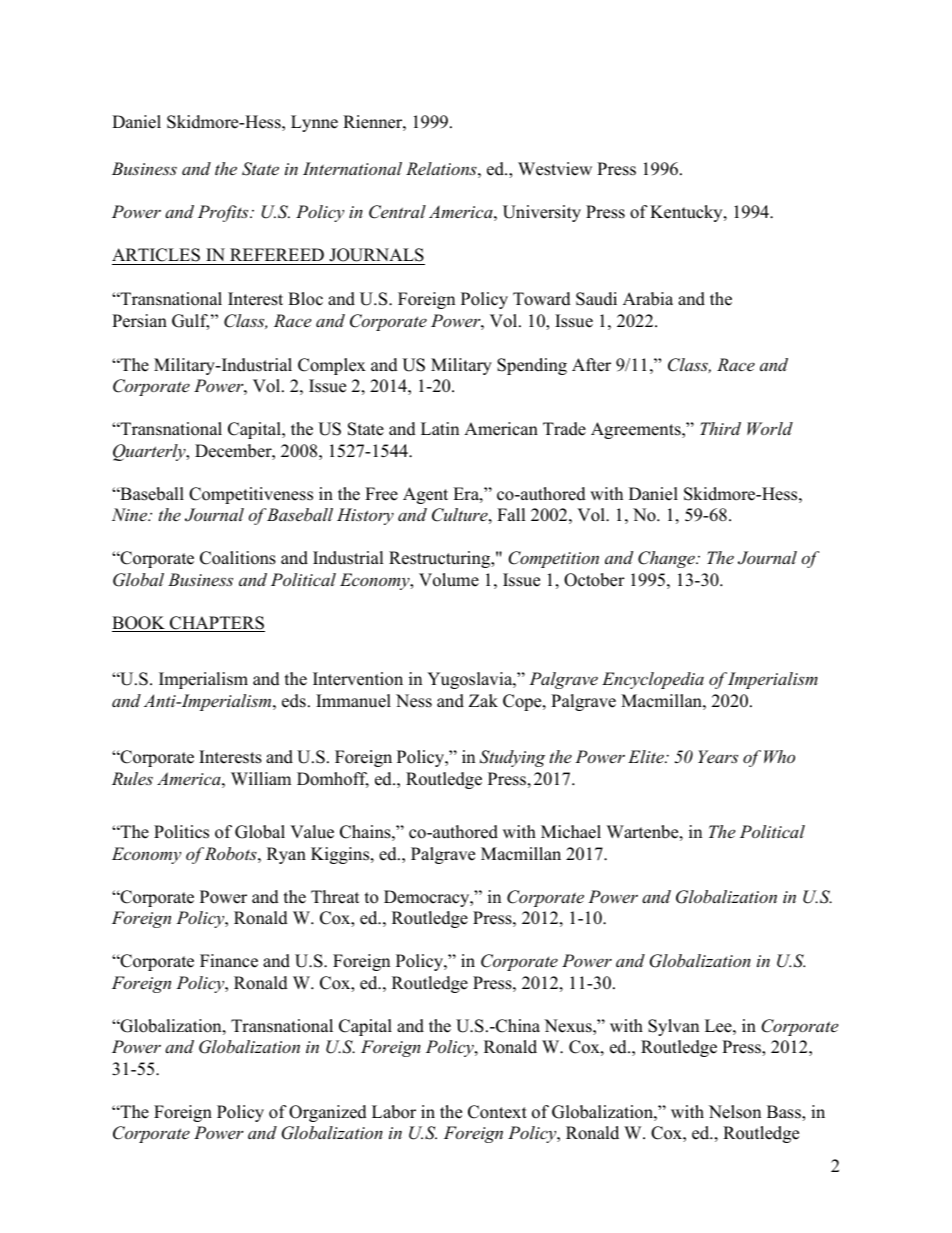  I want to click on Organized, so click(328, 1113).
